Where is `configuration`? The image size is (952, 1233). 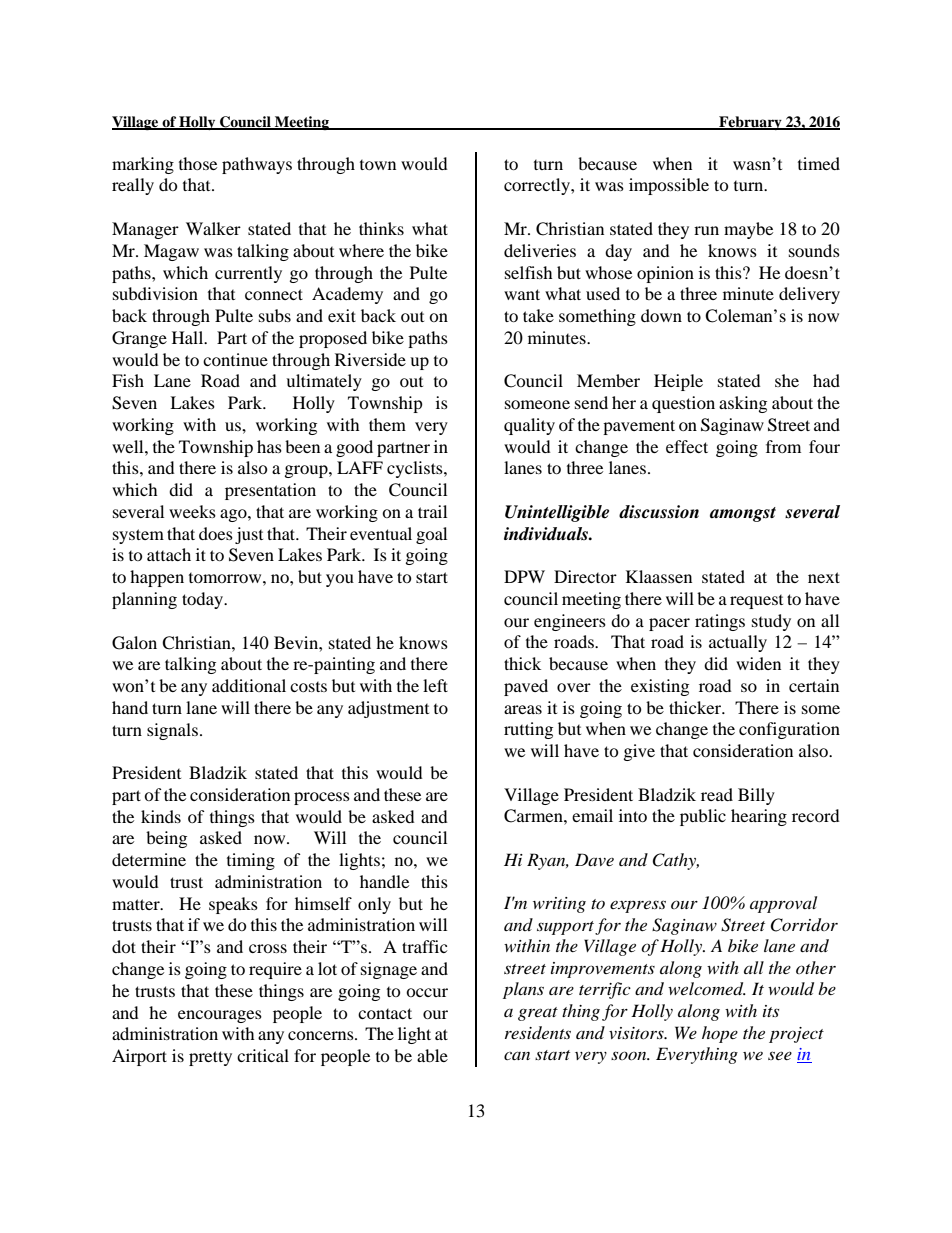
configuration is located at coordinates (789, 730).
